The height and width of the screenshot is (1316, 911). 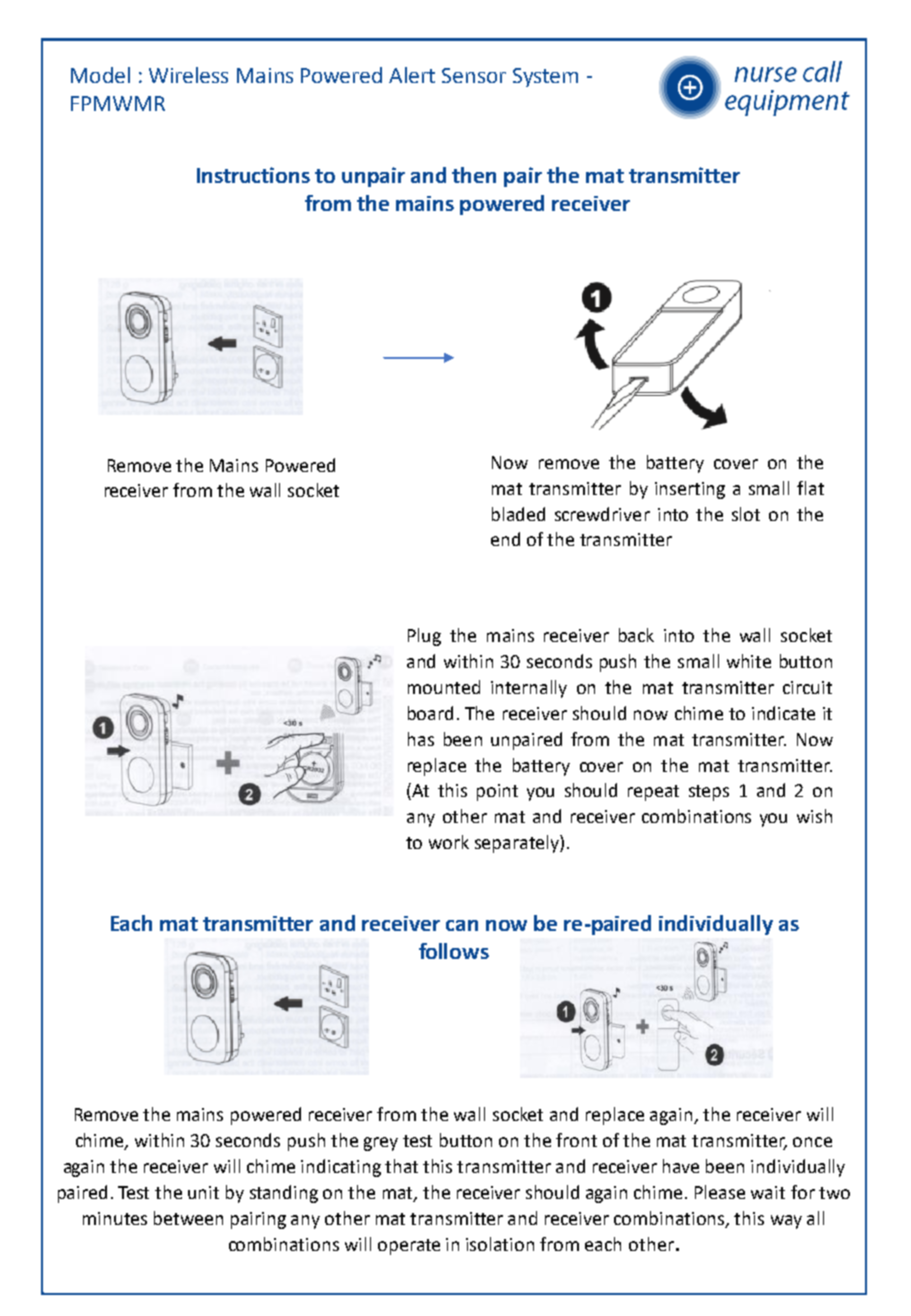 I want to click on end, so click(x=505, y=539).
